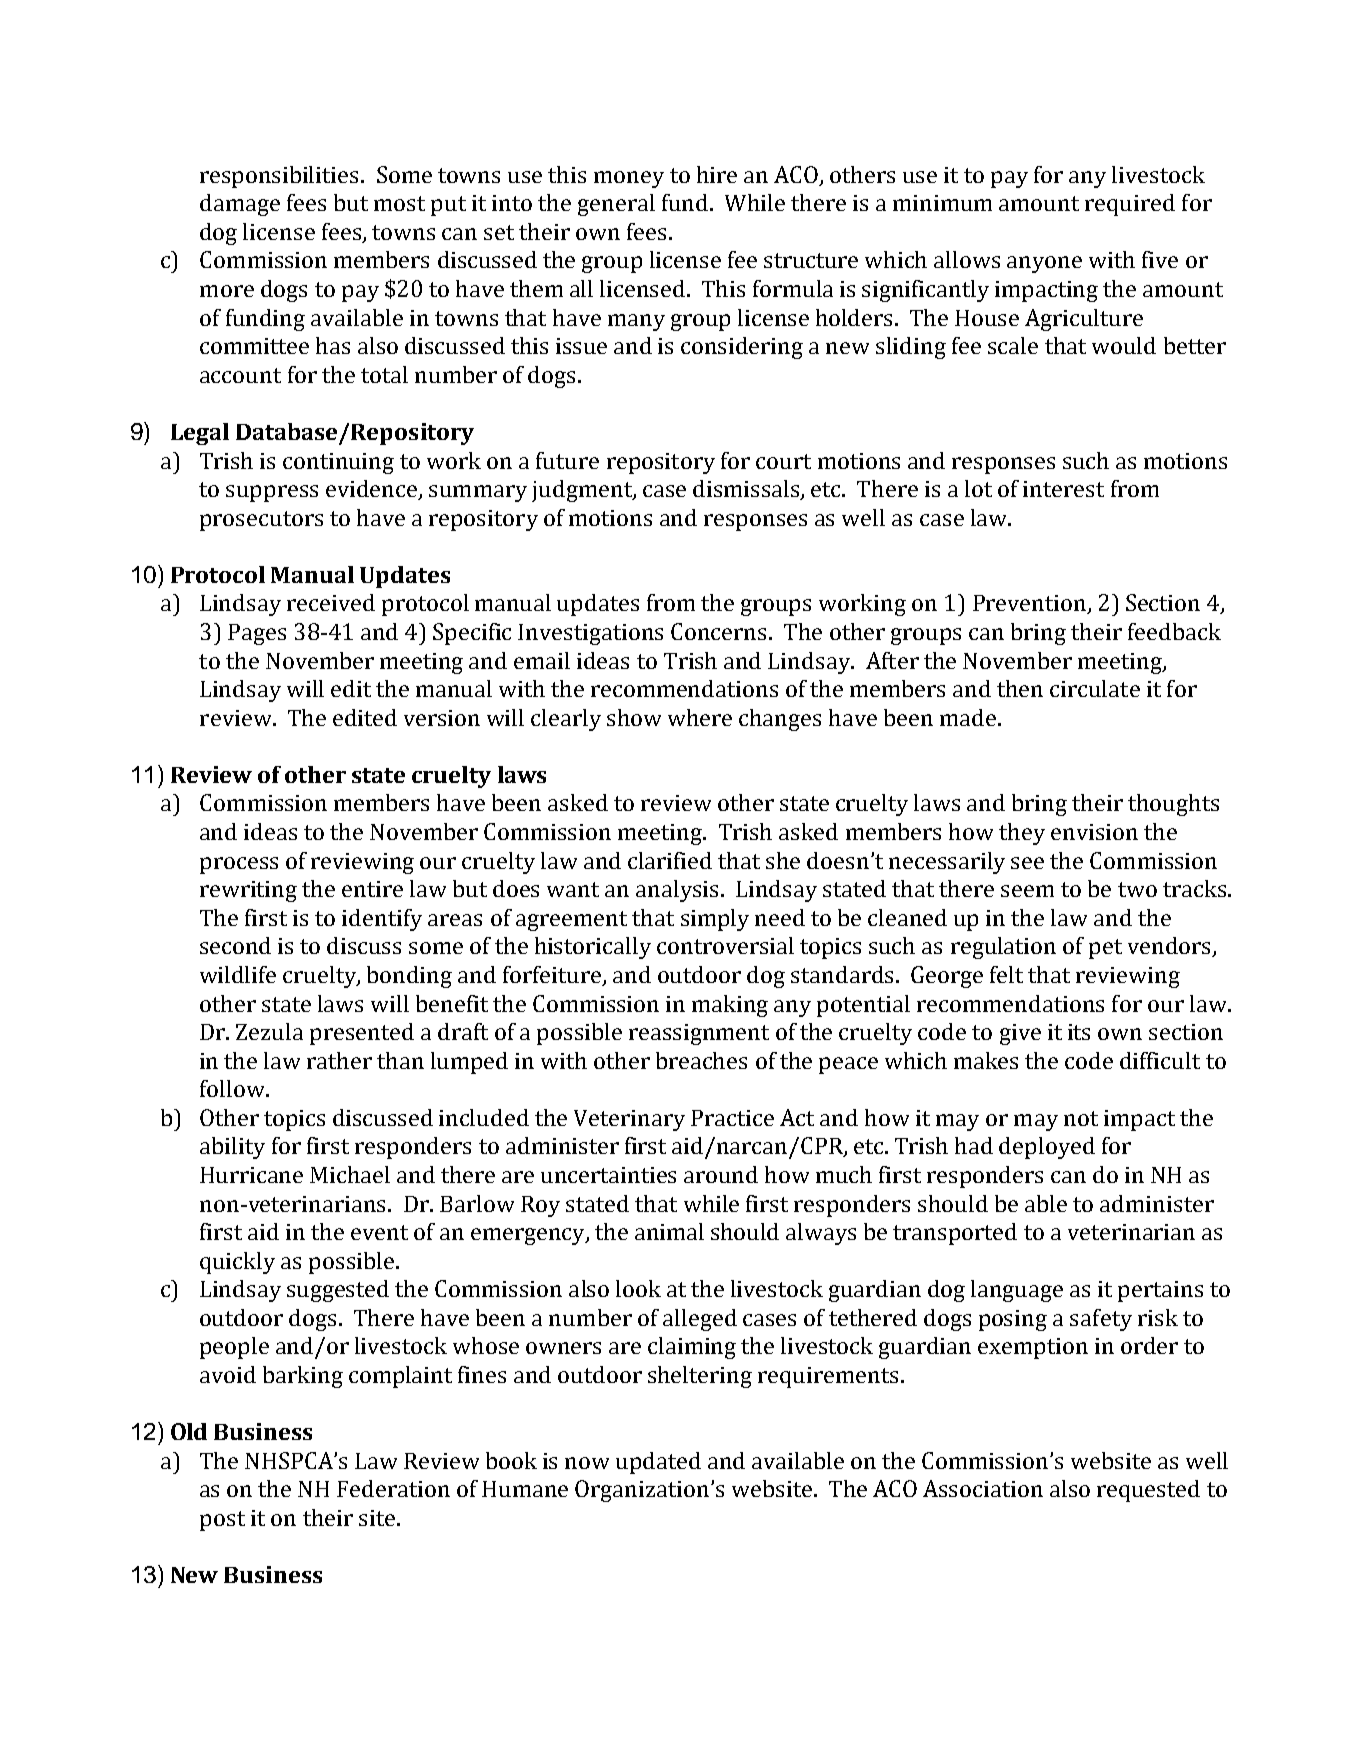 The height and width of the screenshot is (1755, 1356). Describe the element at coordinates (350, 1174) in the screenshot. I see `Michael` at that location.
